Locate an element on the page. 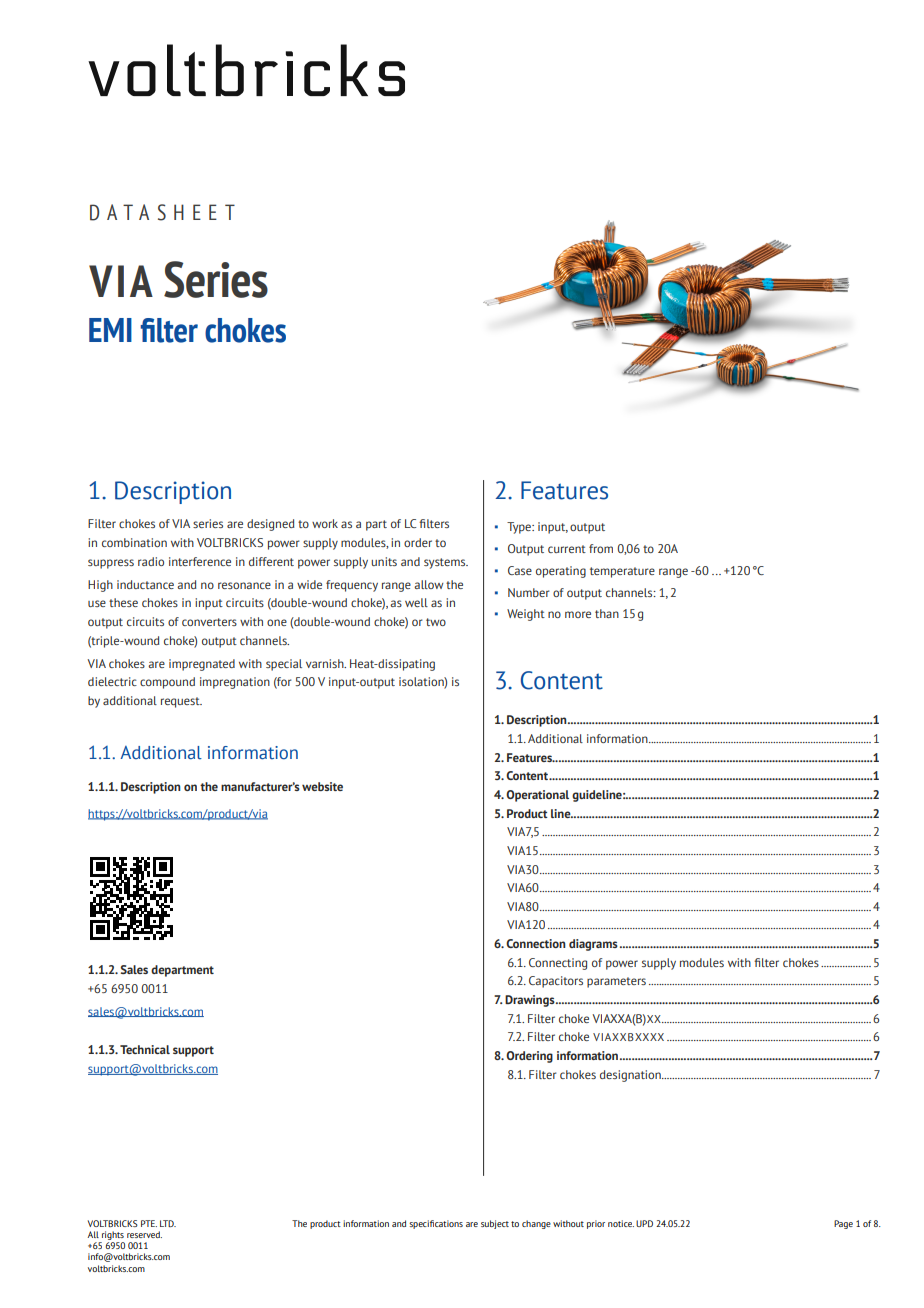 This page has width=924, height=1308. DATASHEET is located at coordinates (162, 212).
